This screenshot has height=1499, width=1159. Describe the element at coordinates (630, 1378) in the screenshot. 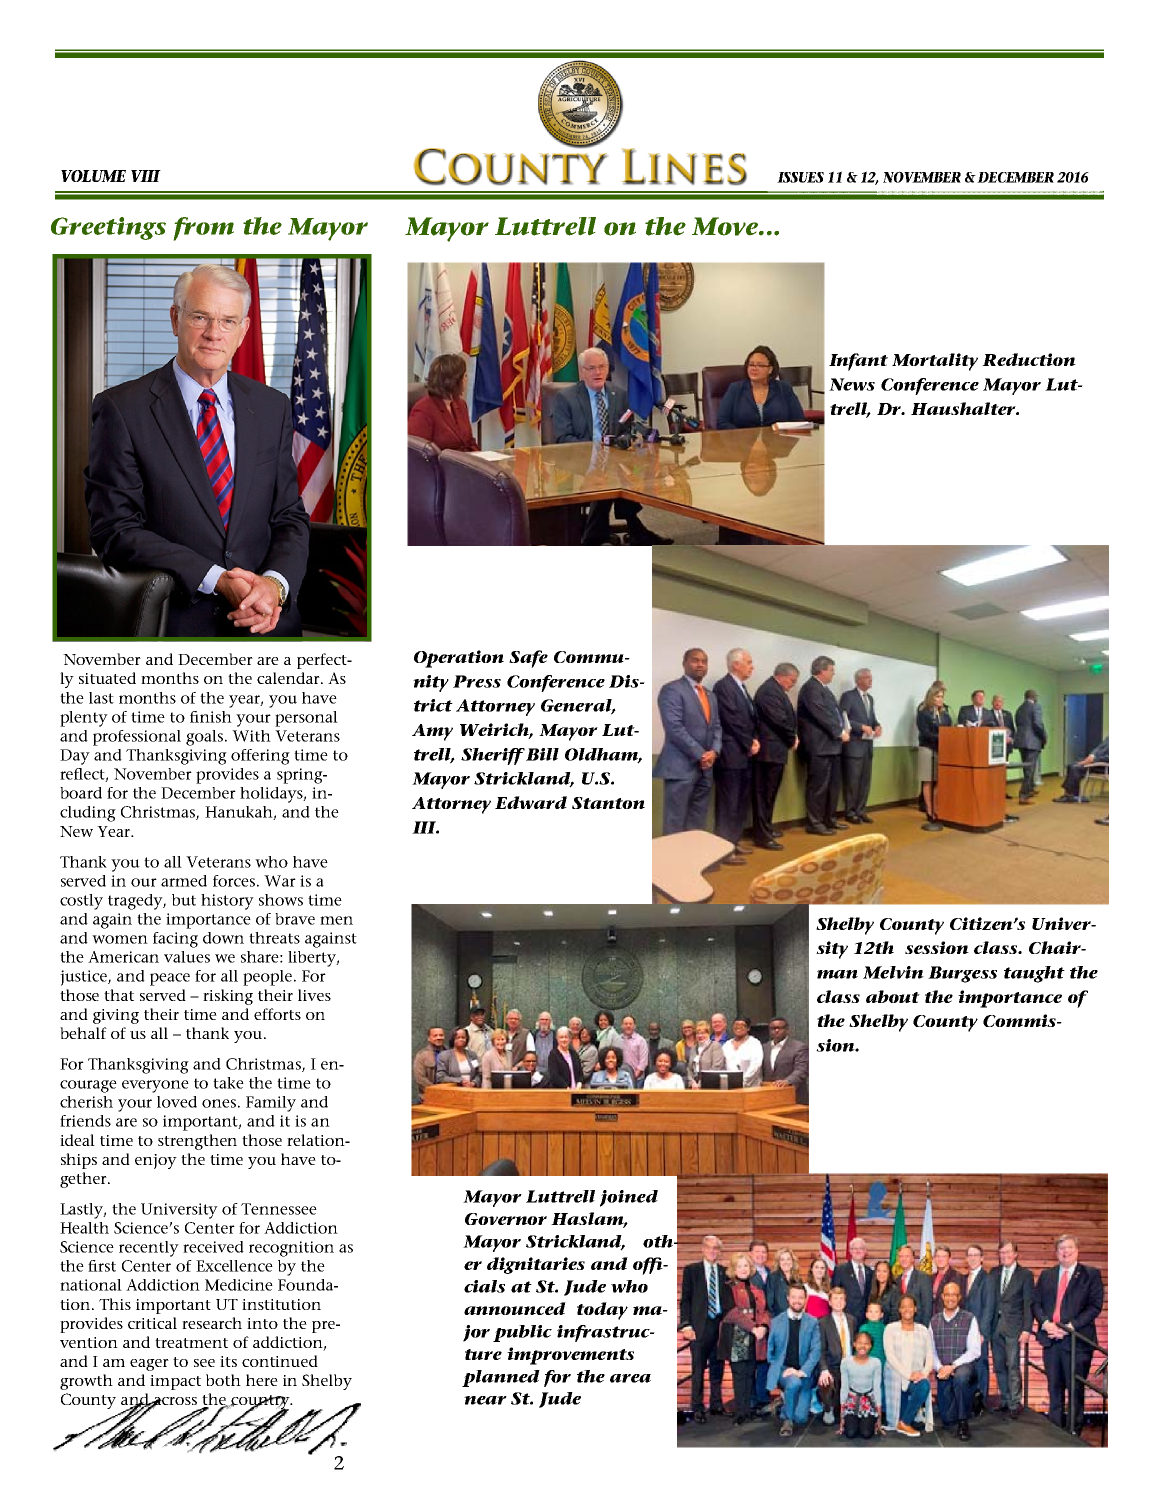

I see `area` at that location.
